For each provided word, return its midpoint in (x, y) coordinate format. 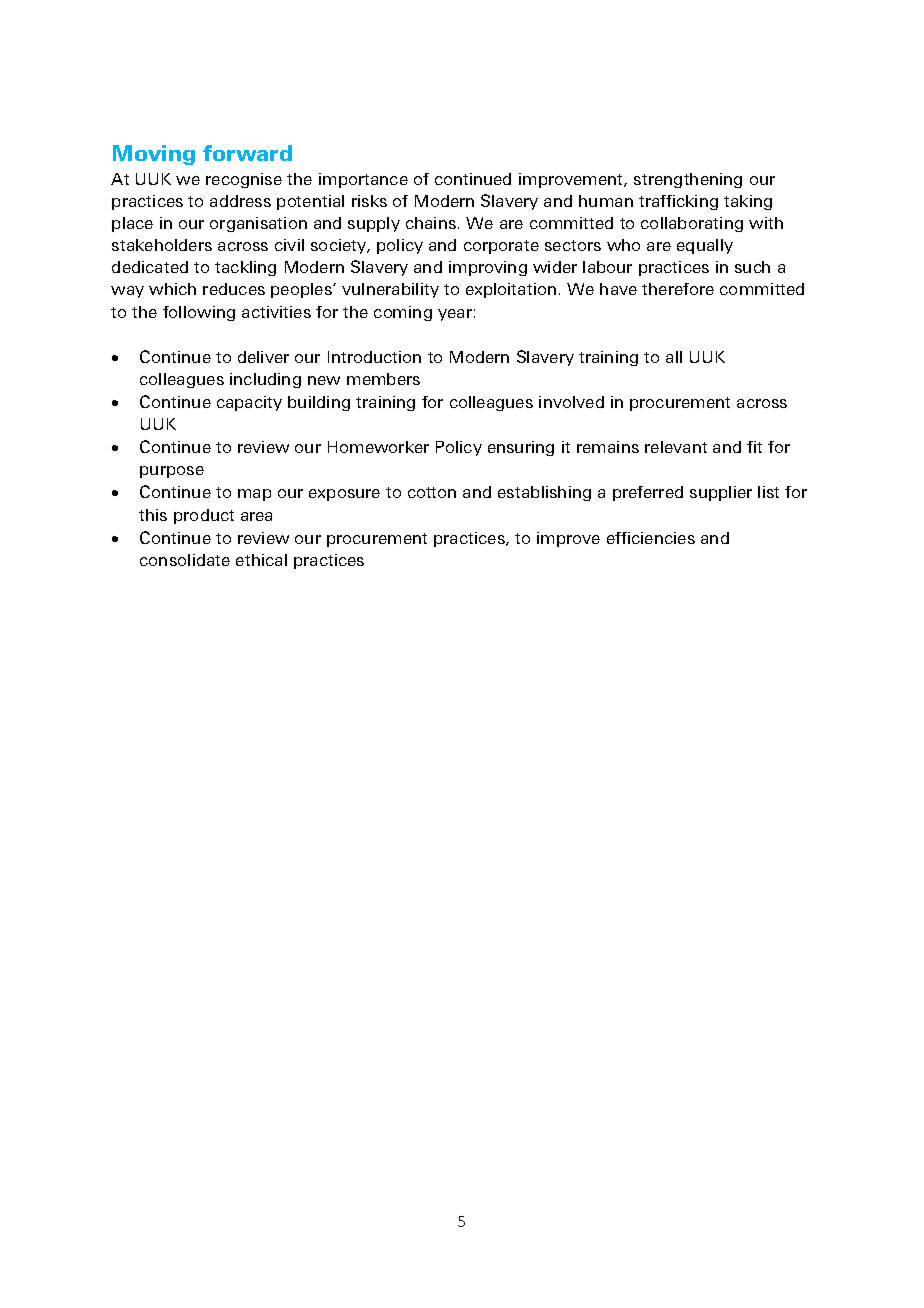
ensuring (521, 448)
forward (247, 153)
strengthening (688, 180)
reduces (234, 289)
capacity (249, 403)
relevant (676, 447)
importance (363, 180)
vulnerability (390, 290)
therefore (678, 289)
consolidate (185, 560)
